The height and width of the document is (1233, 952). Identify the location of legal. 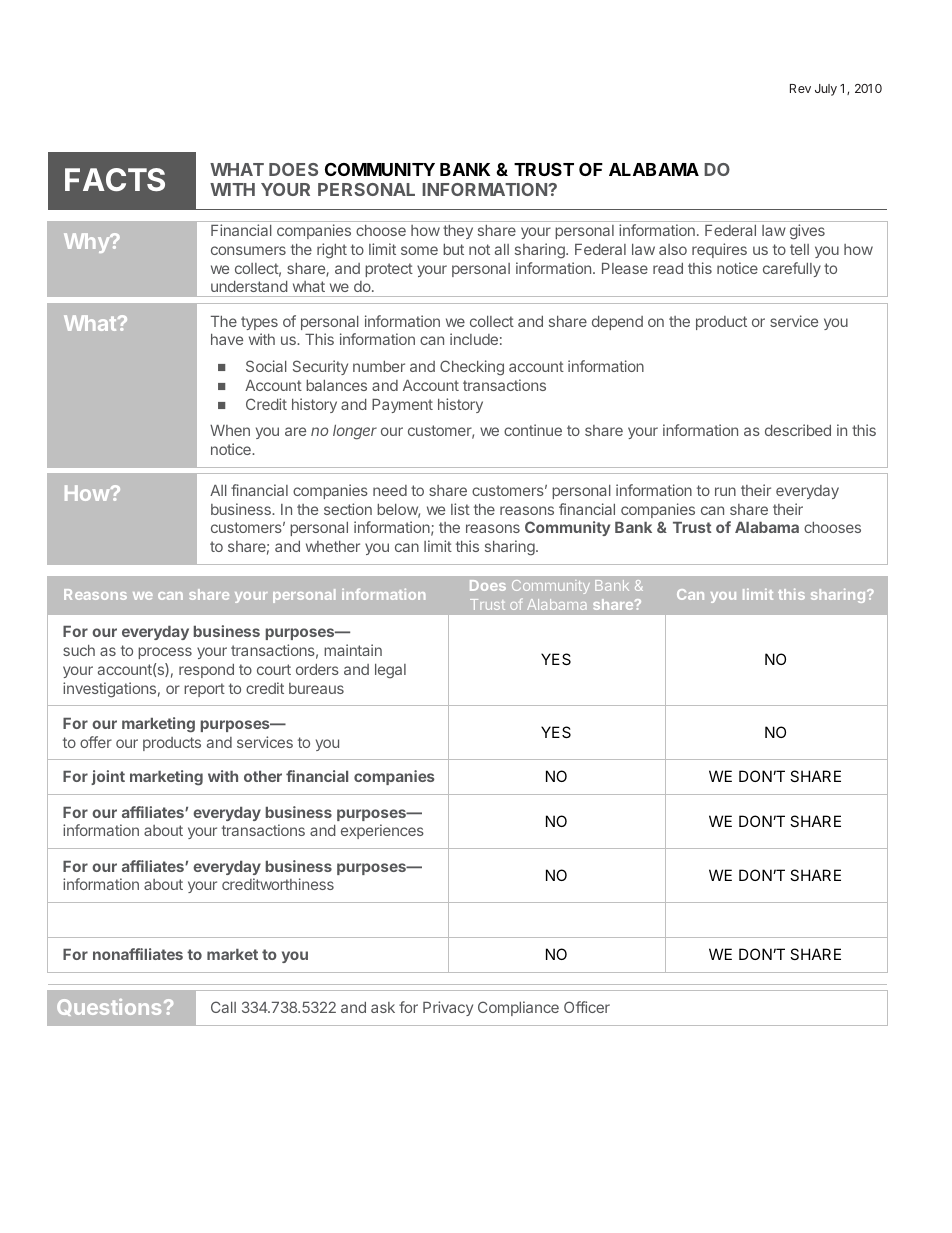
(390, 671).
